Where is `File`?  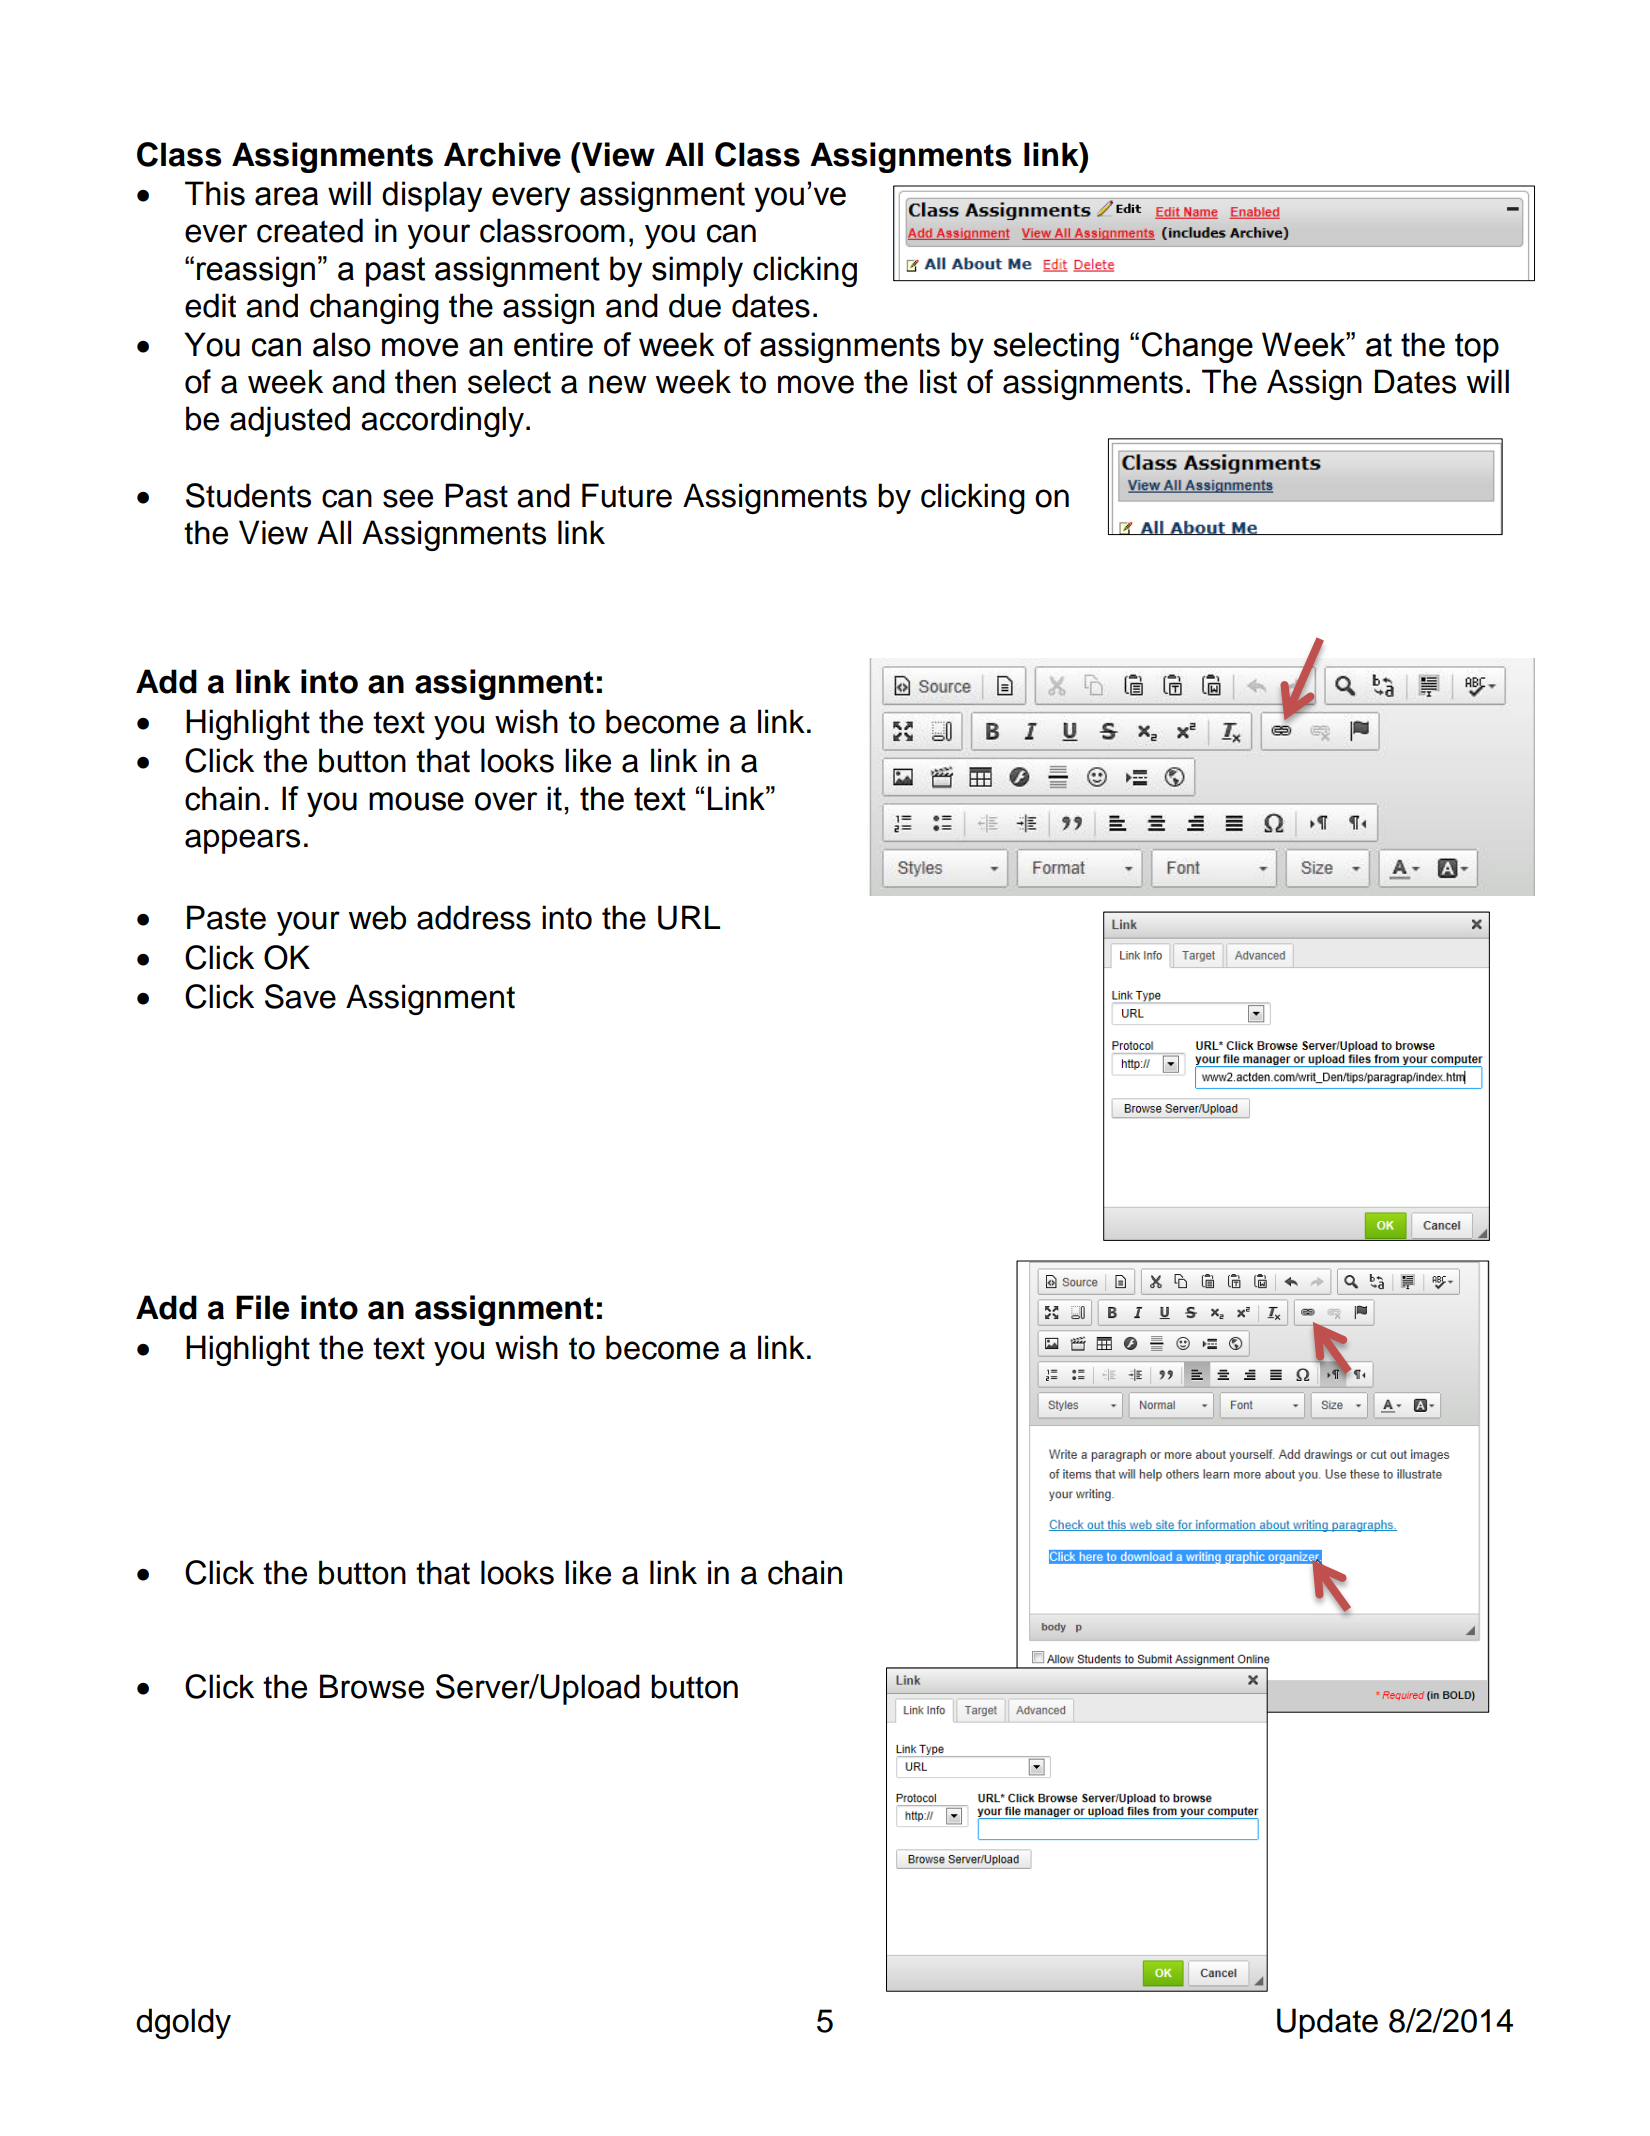
File is located at coordinates (262, 1307).
